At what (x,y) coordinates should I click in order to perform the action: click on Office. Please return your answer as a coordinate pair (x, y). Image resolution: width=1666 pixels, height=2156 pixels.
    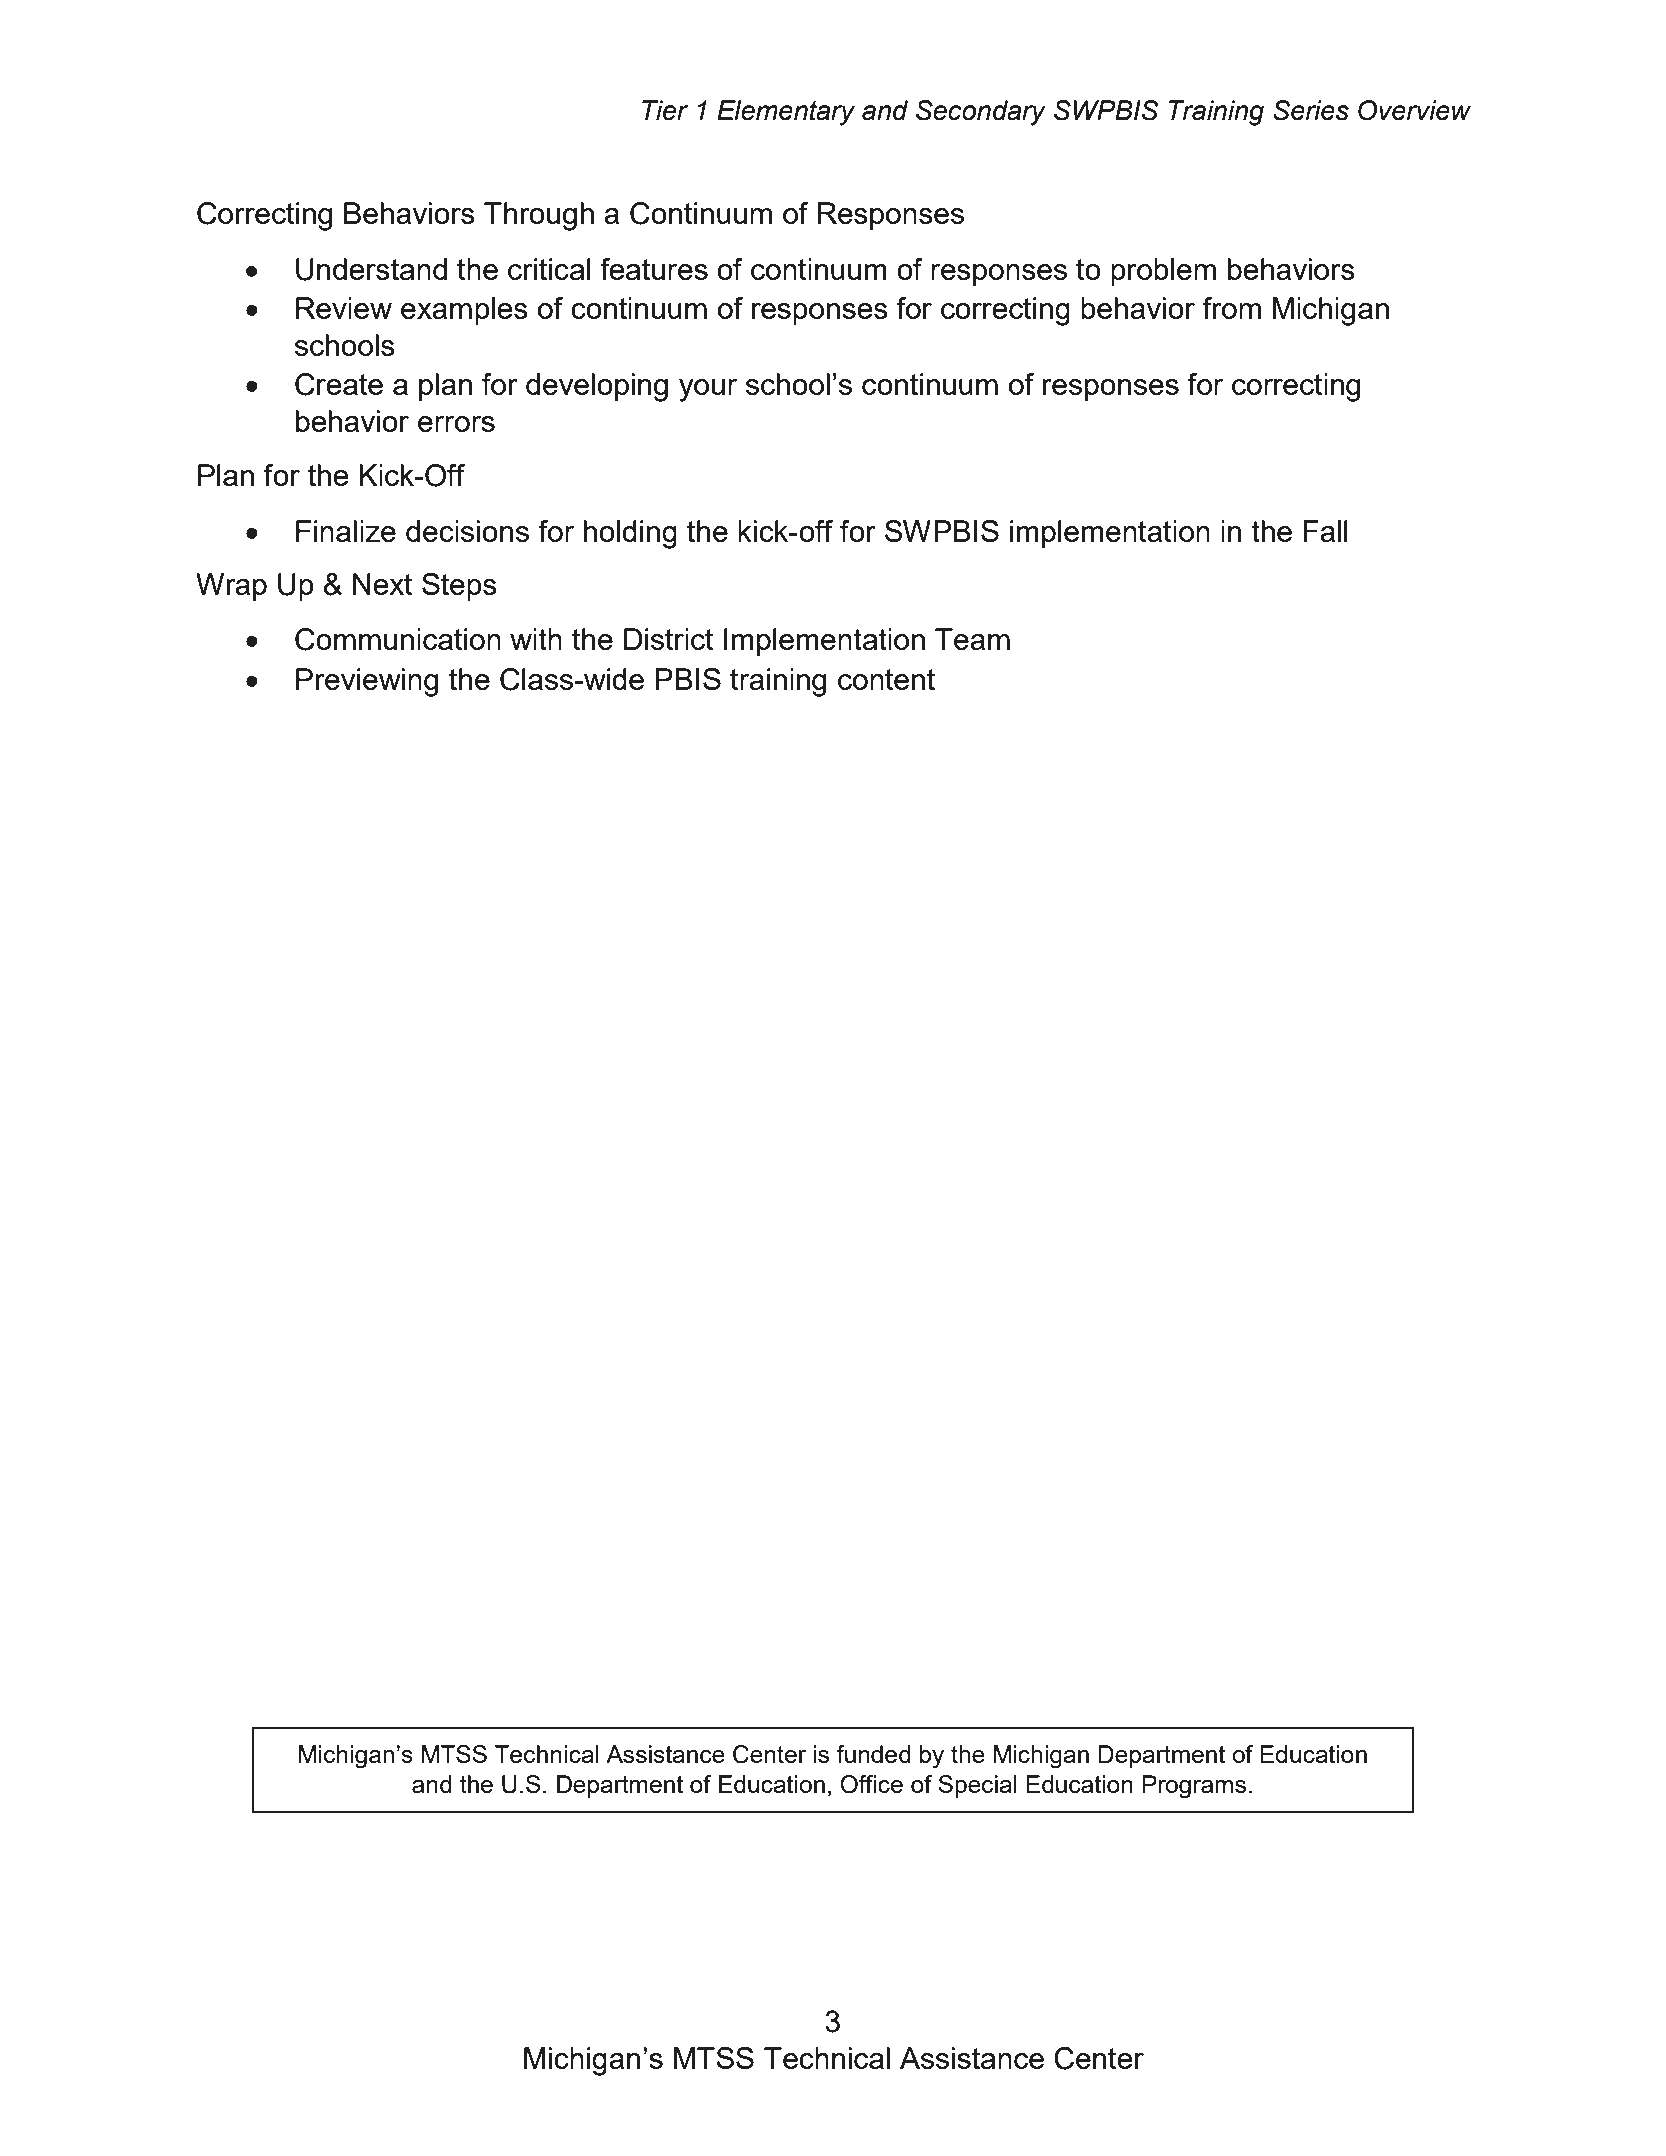
    Looking at the image, I should click on (871, 1784).
